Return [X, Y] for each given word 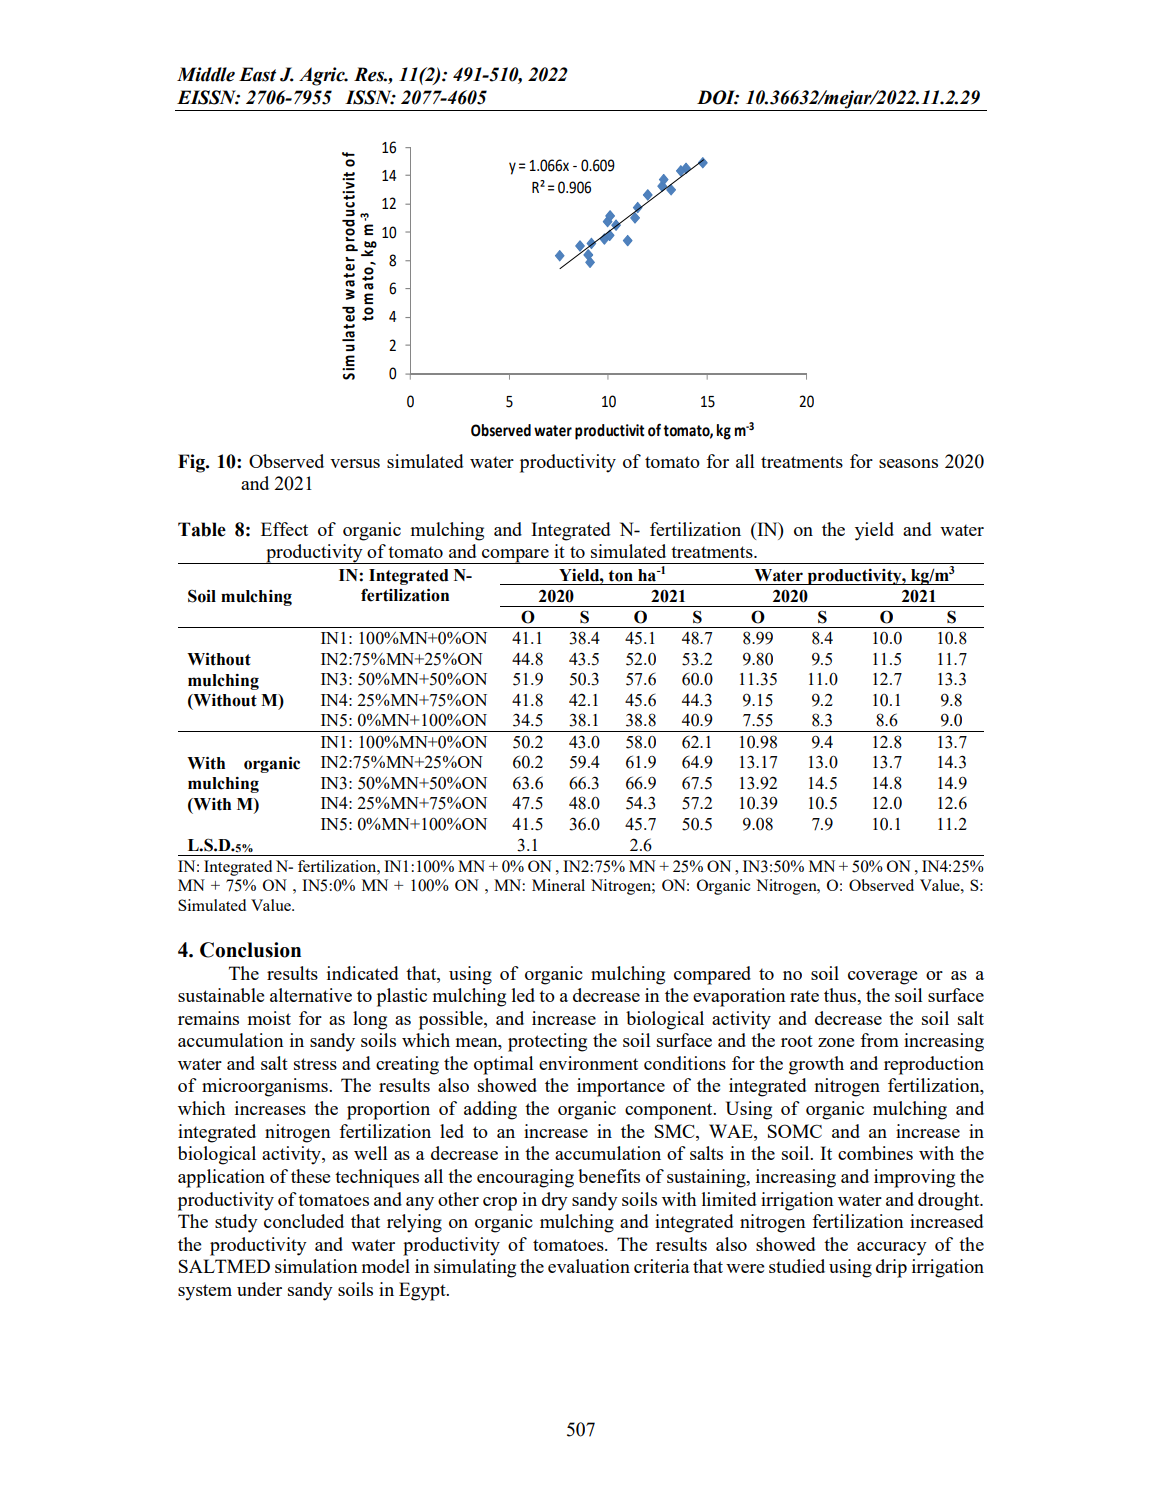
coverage [883, 978]
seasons [908, 463]
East [257, 74]
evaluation [589, 1266]
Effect [284, 529]
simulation [316, 1266]
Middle [206, 74]
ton [620, 576]
